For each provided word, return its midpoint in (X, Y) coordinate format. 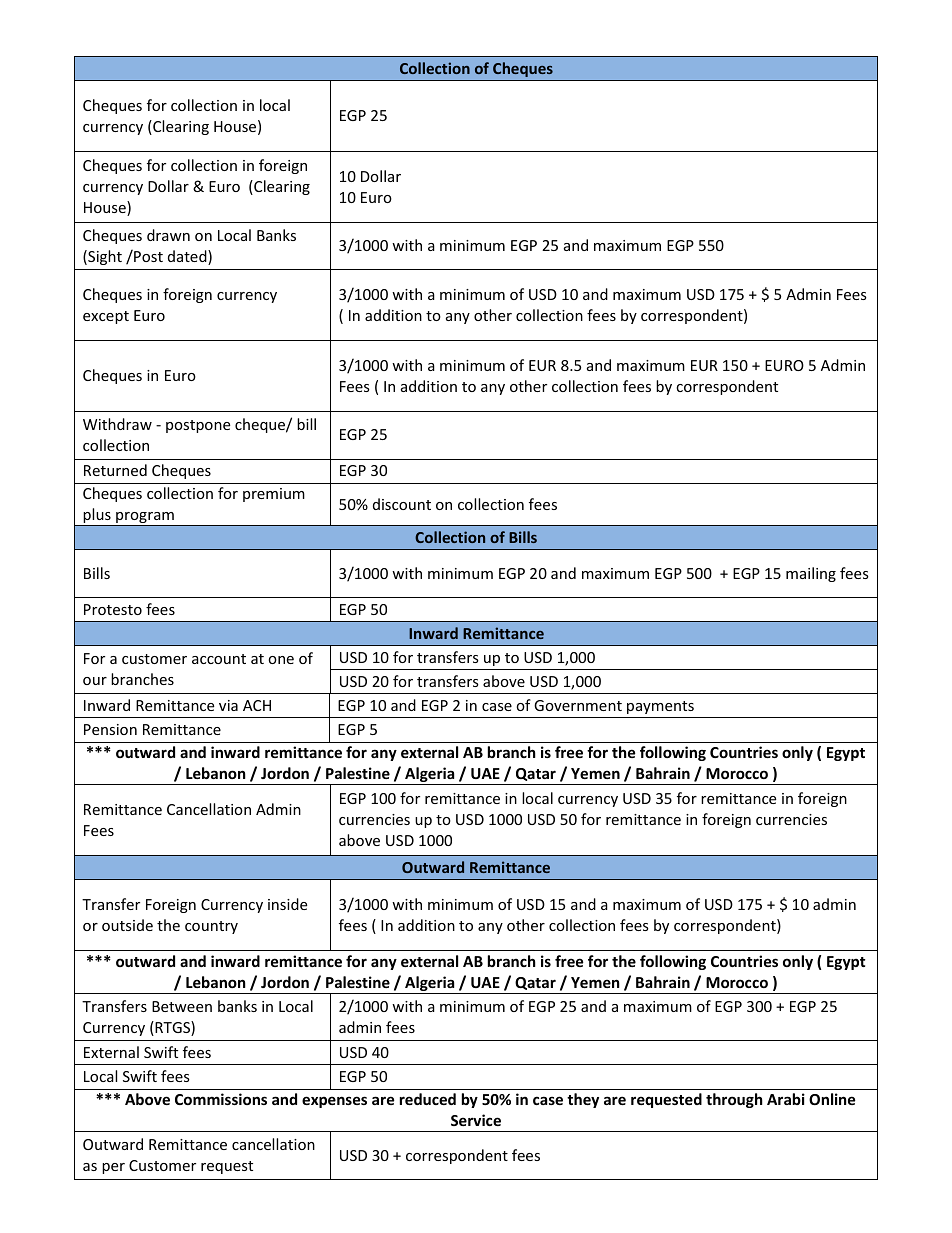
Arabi (786, 1099)
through (734, 1100)
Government (578, 705)
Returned (115, 470)
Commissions (221, 1099)
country (211, 927)
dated (188, 257)
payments (660, 707)
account (219, 659)
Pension (110, 729)
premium (274, 495)
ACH (257, 705)
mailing (811, 574)
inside (287, 904)
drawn (168, 235)
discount (402, 504)
